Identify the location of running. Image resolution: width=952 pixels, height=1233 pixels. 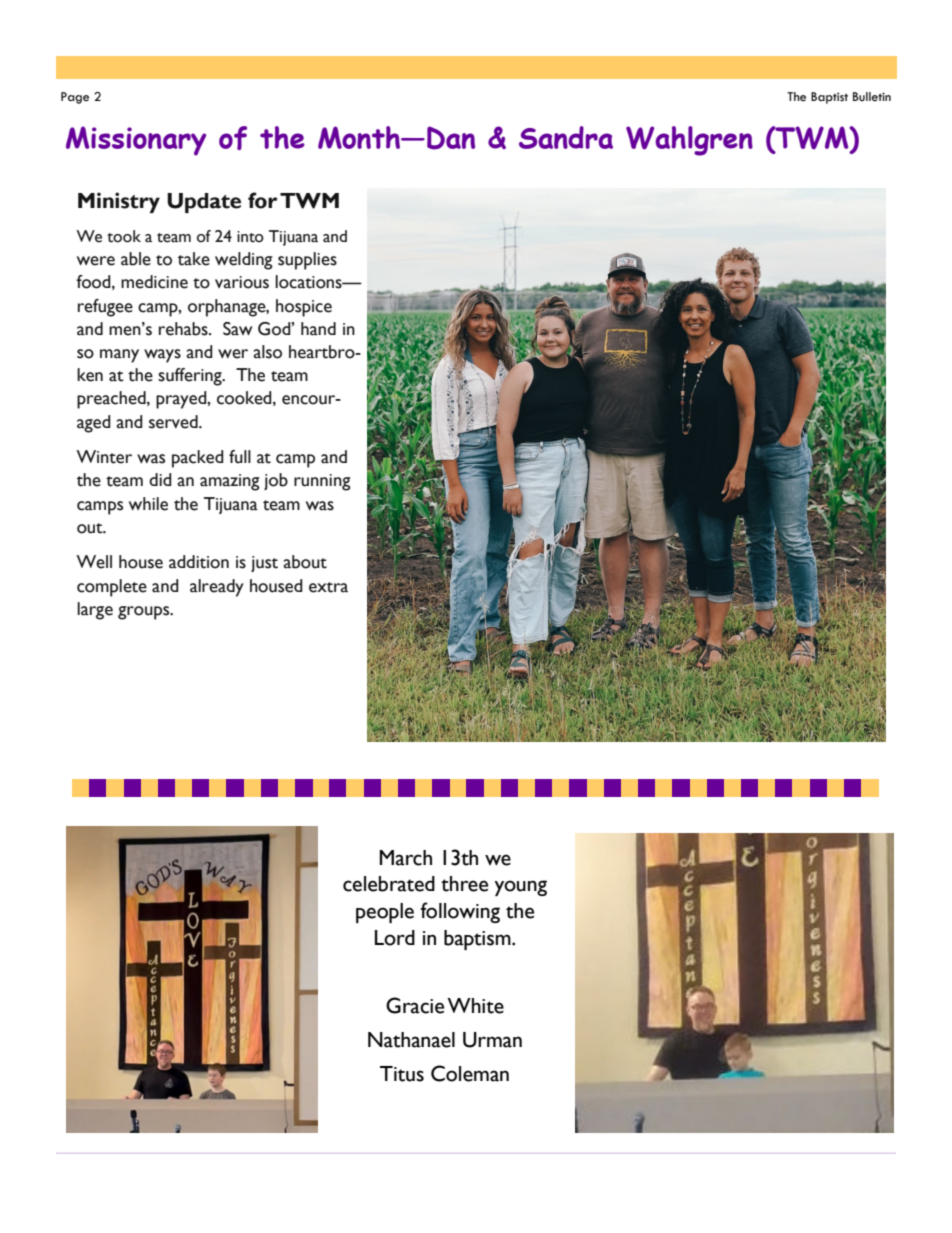
(322, 482).
